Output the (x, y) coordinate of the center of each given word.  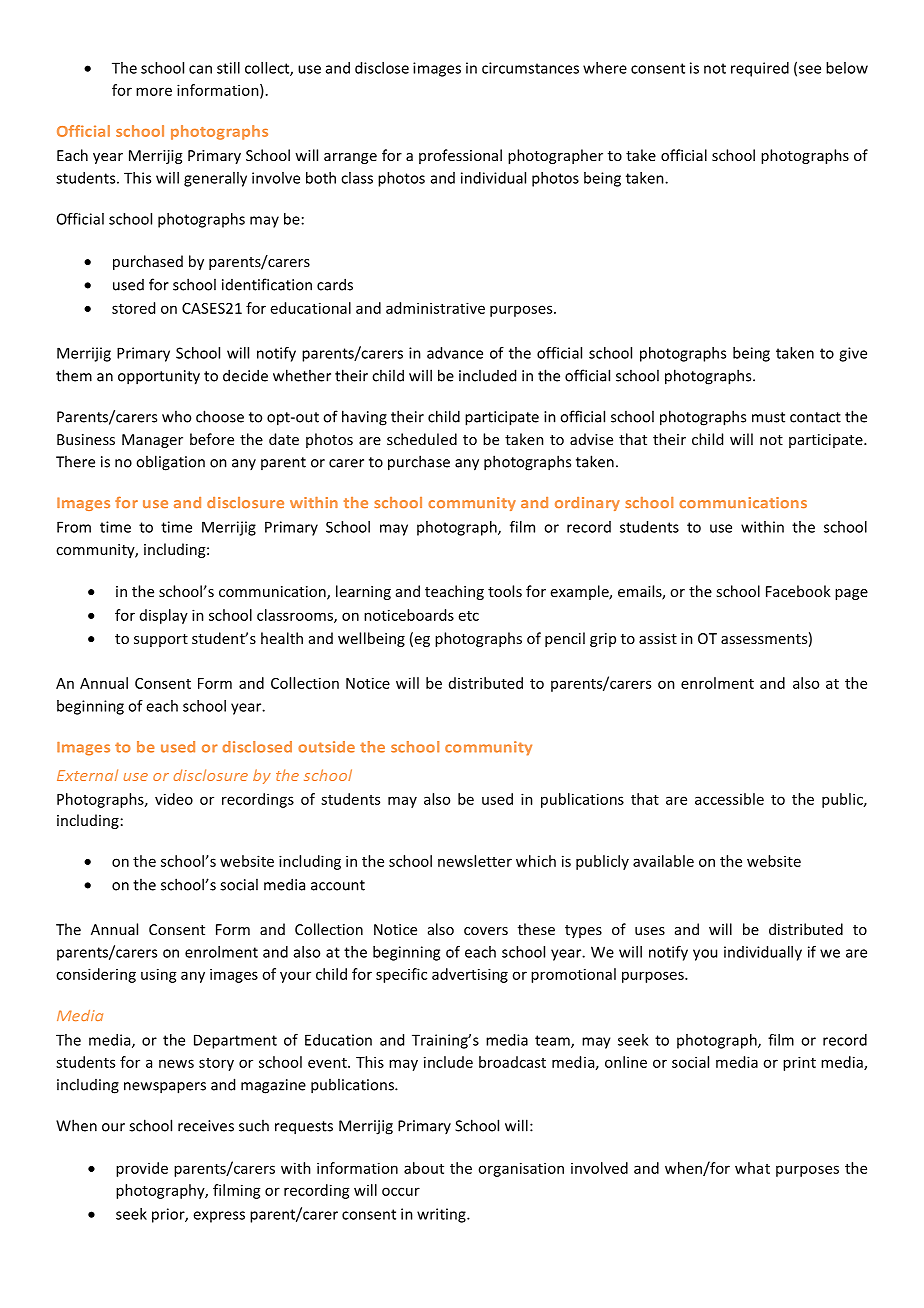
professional (460, 156)
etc (469, 616)
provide (142, 1169)
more (154, 91)
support (161, 640)
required (760, 69)
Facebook (798, 591)
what (752, 1168)
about (424, 1168)
